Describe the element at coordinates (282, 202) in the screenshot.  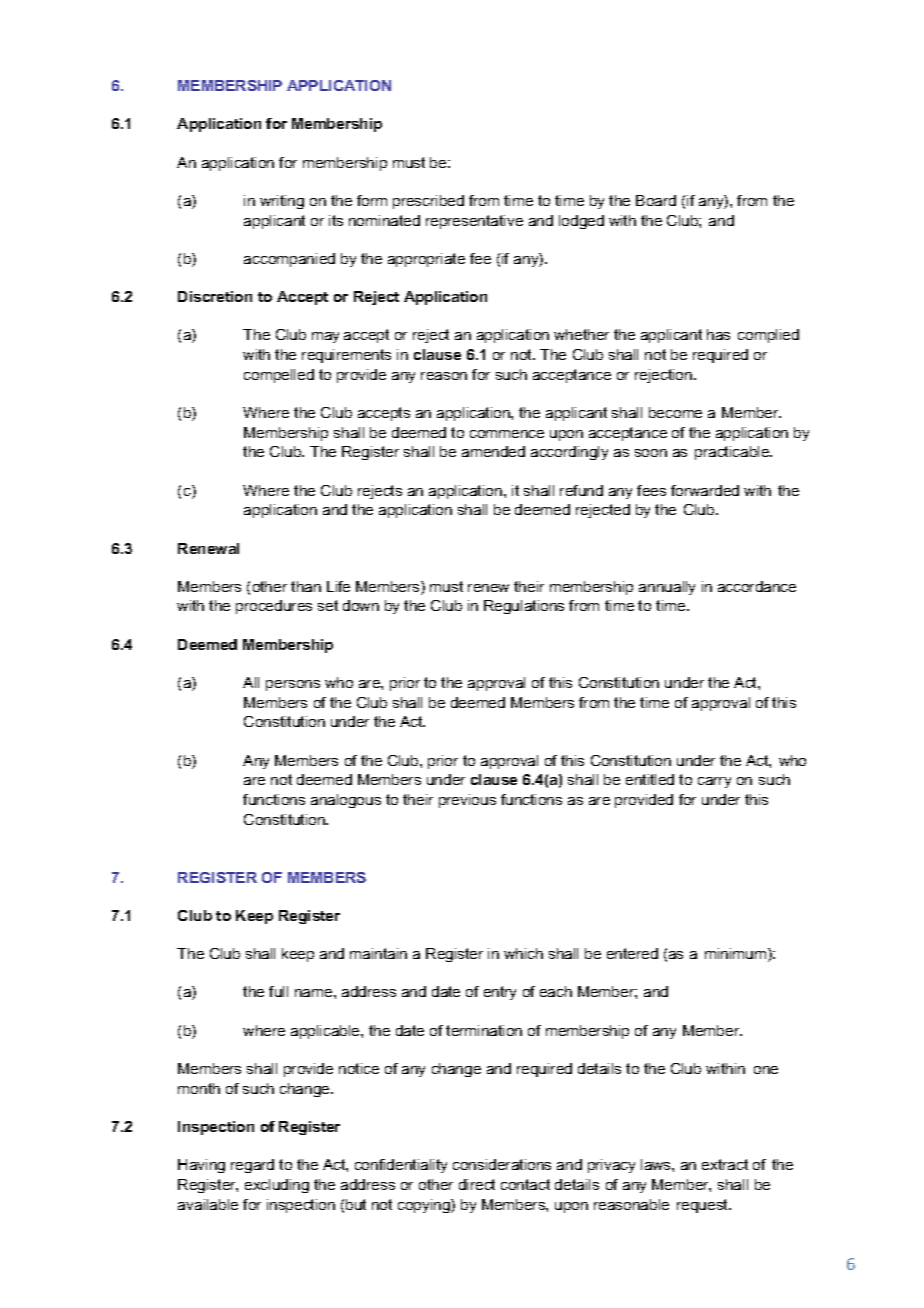
I see `writing` at that location.
